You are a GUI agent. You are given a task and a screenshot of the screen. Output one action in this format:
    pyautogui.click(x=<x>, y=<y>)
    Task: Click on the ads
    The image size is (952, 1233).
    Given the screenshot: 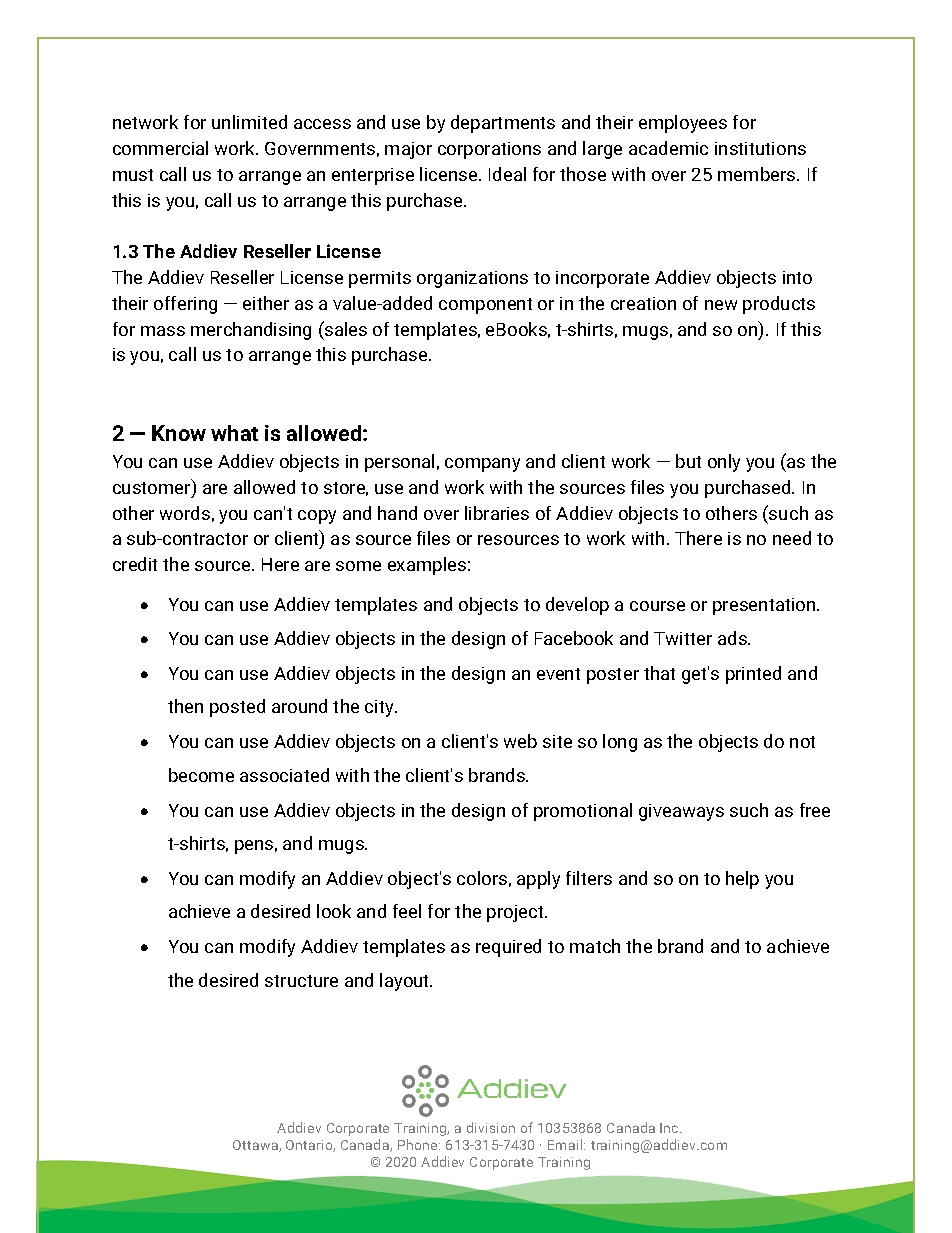 What is the action you would take?
    pyautogui.click(x=733, y=638)
